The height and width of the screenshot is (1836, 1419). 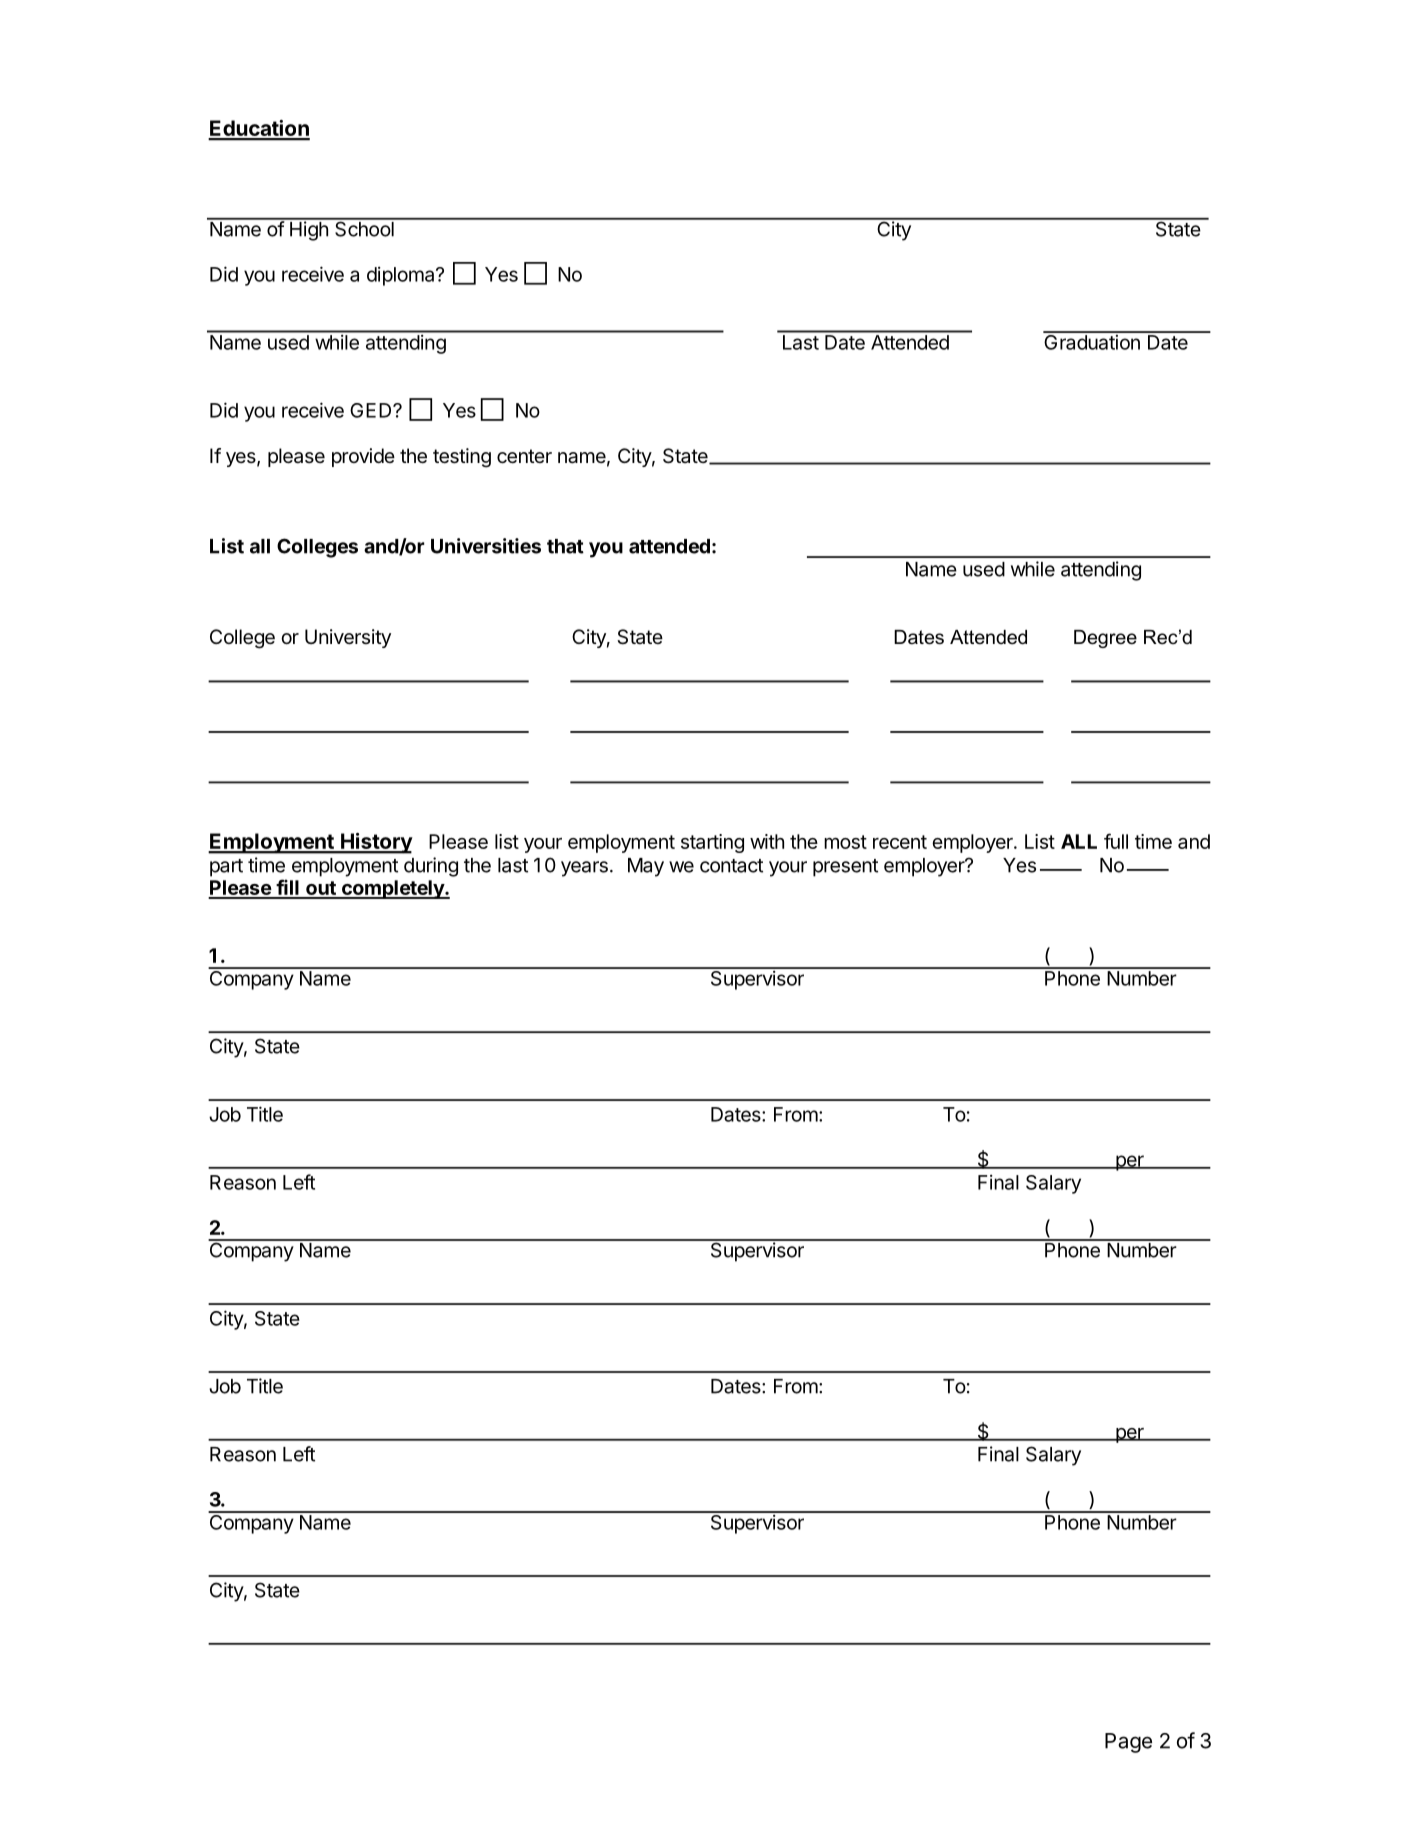 I want to click on Page, so click(x=1128, y=1743).
